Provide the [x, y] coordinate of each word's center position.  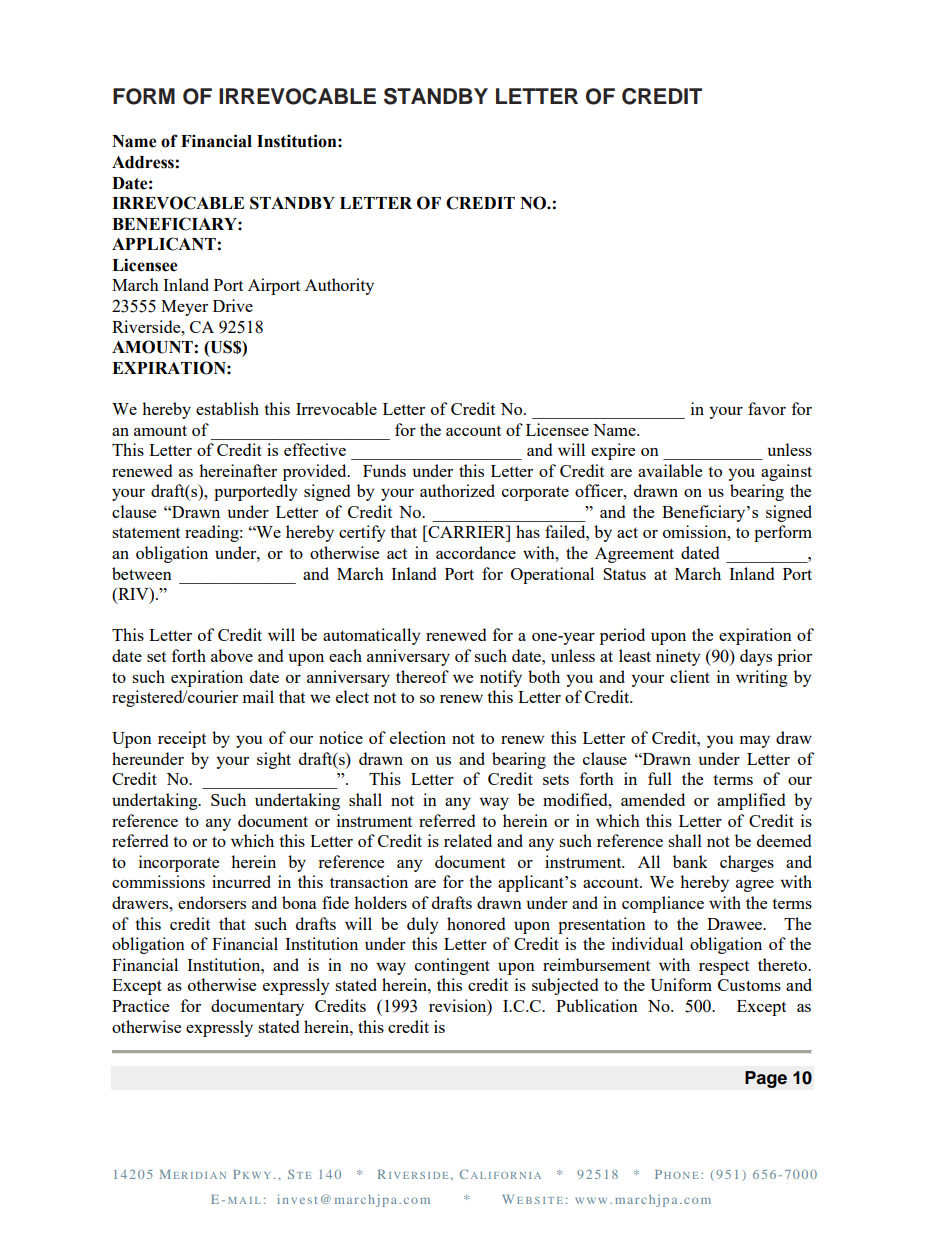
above [232, 655]
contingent [452, 966]
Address [143, 162]
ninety [678, 657]
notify [501, 678]
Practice [140, 1005]
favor [767, 408]
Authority [339, 286]
